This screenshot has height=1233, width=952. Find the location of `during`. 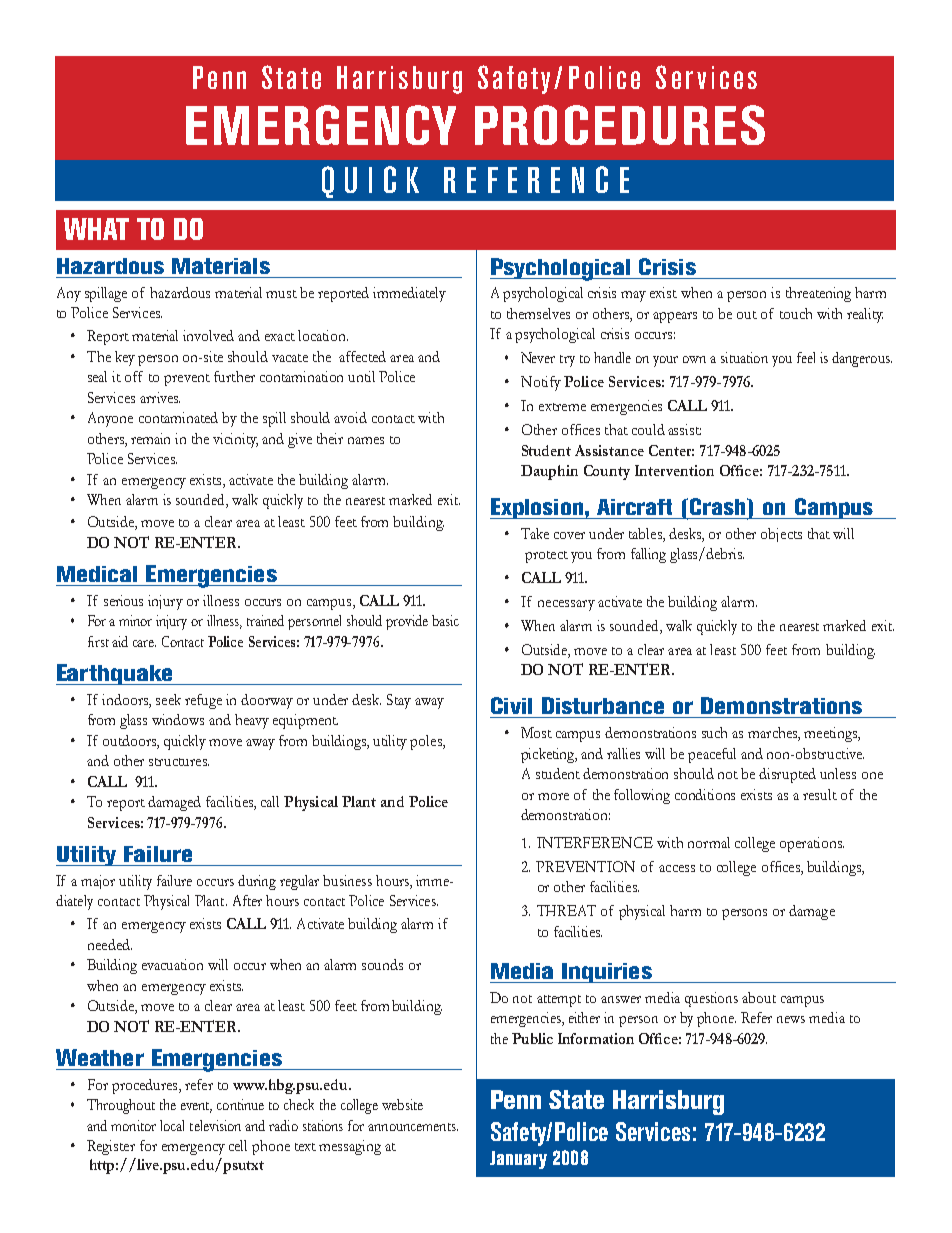

during is located at coordinates (257, 882).
